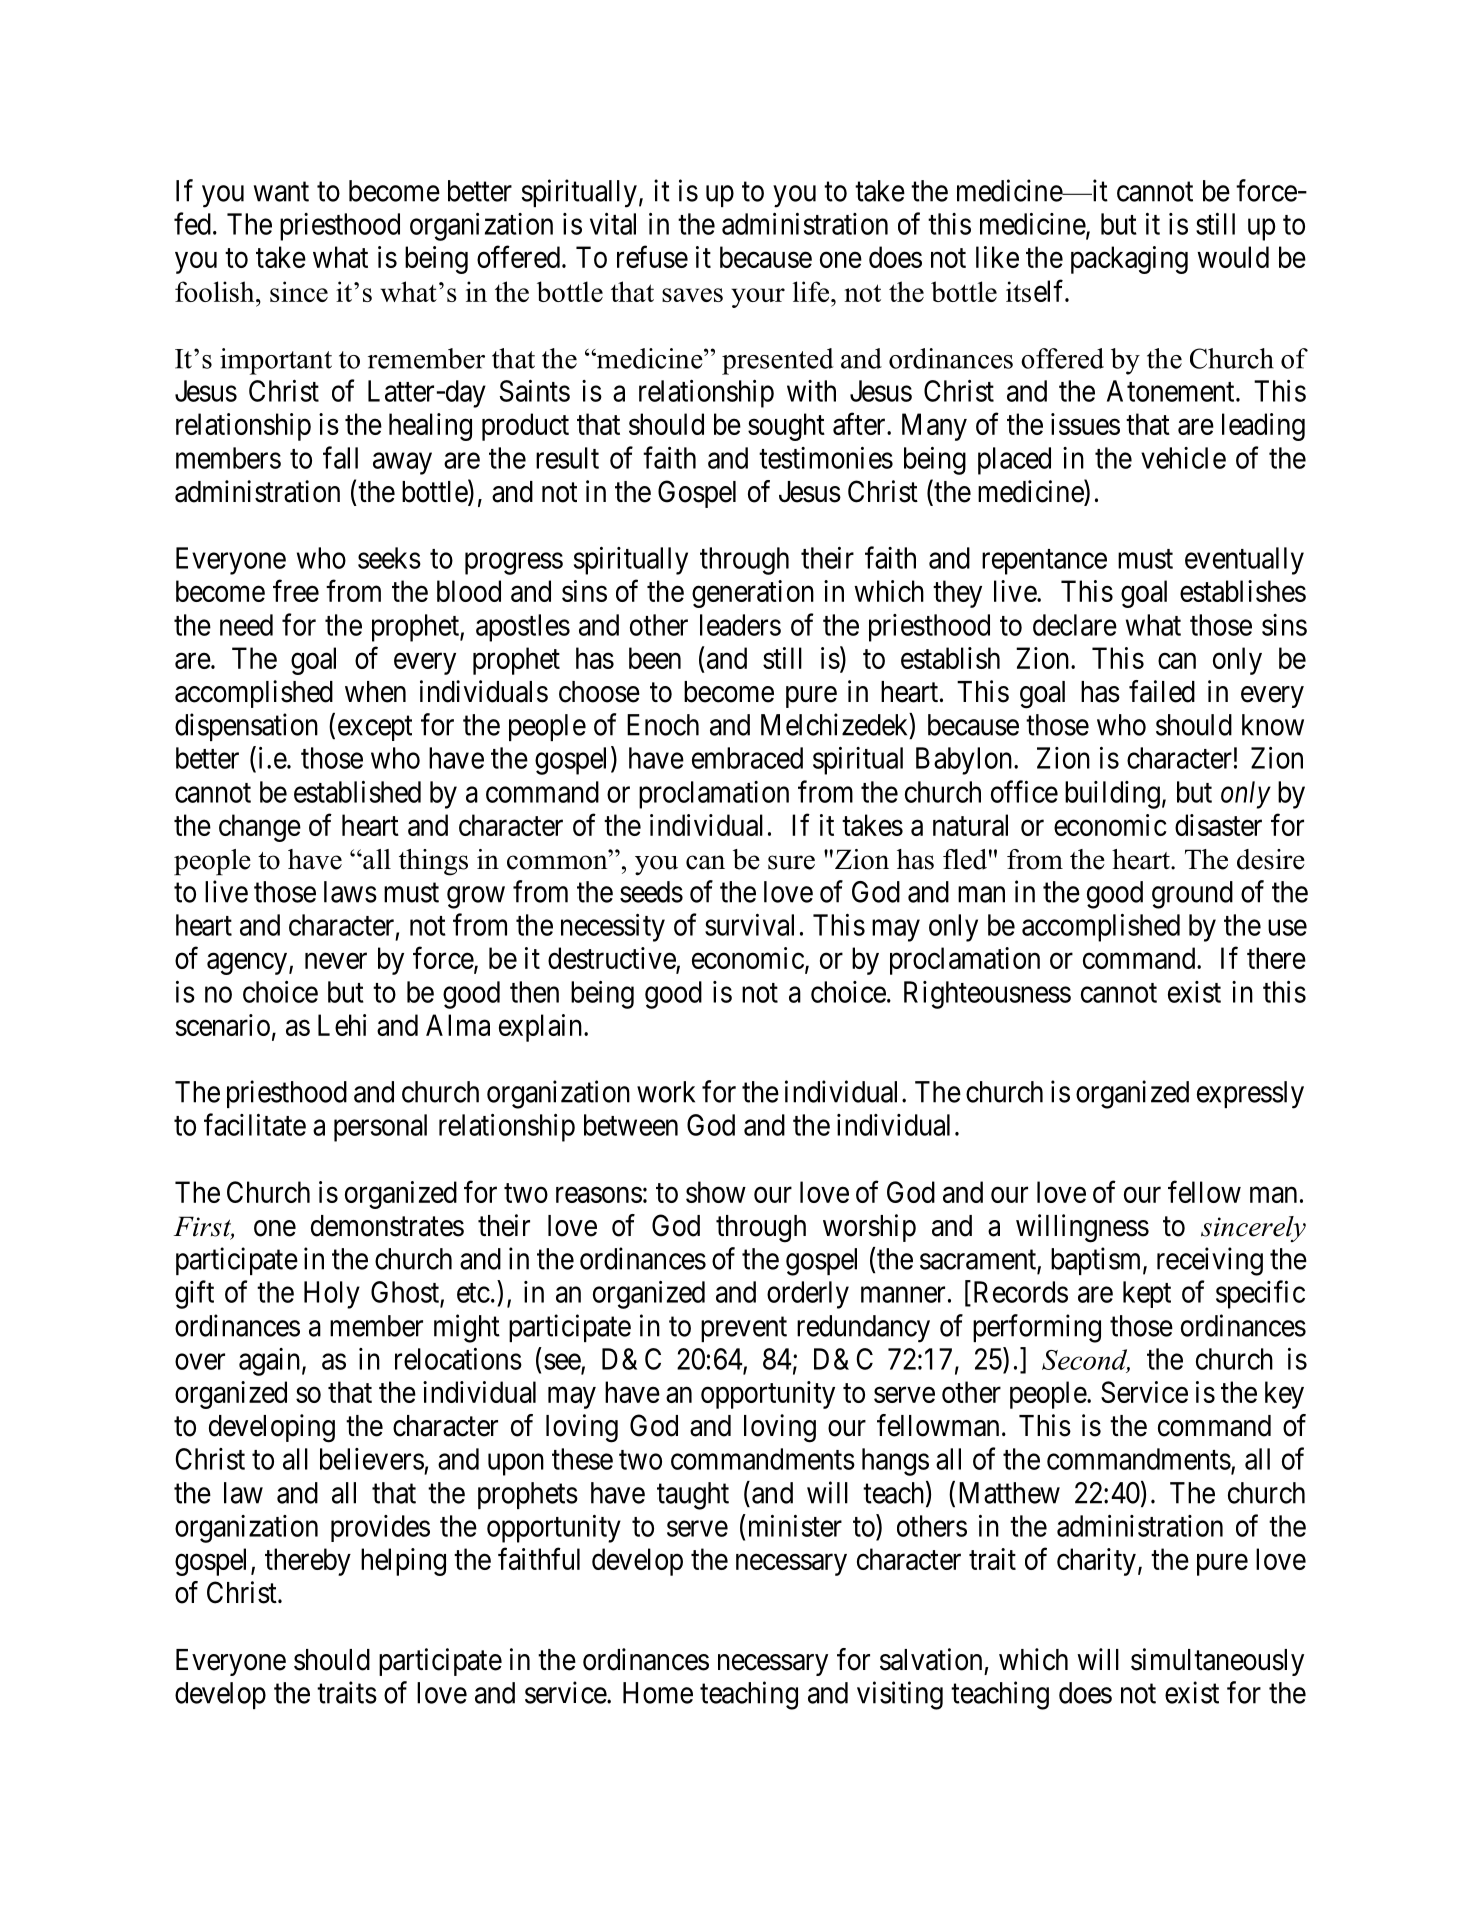 The width and height of the image is (1480, 1915). I want to click on helping, so click(403, 1562).
